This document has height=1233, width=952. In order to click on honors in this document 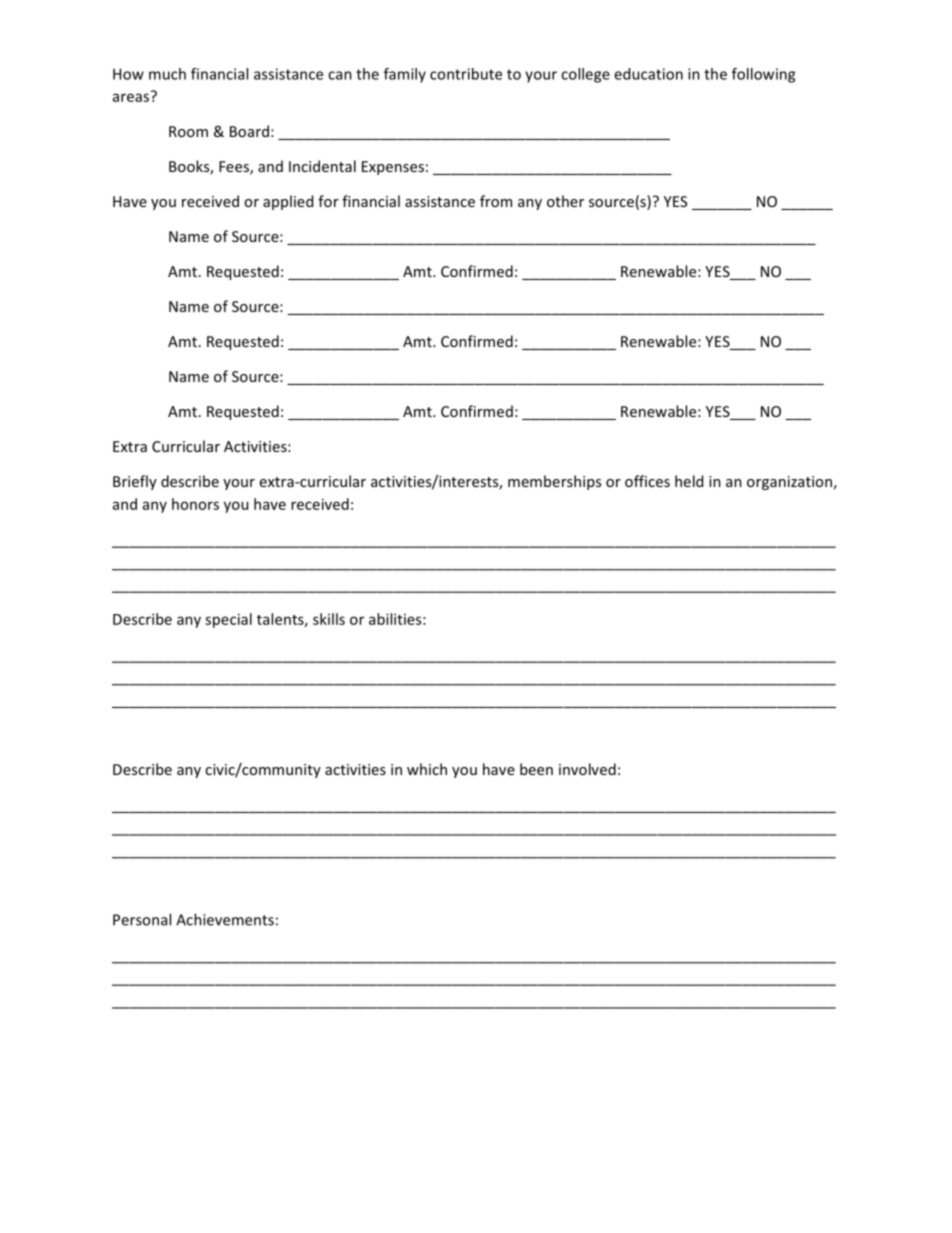, I will do `click(195, 504)`.
